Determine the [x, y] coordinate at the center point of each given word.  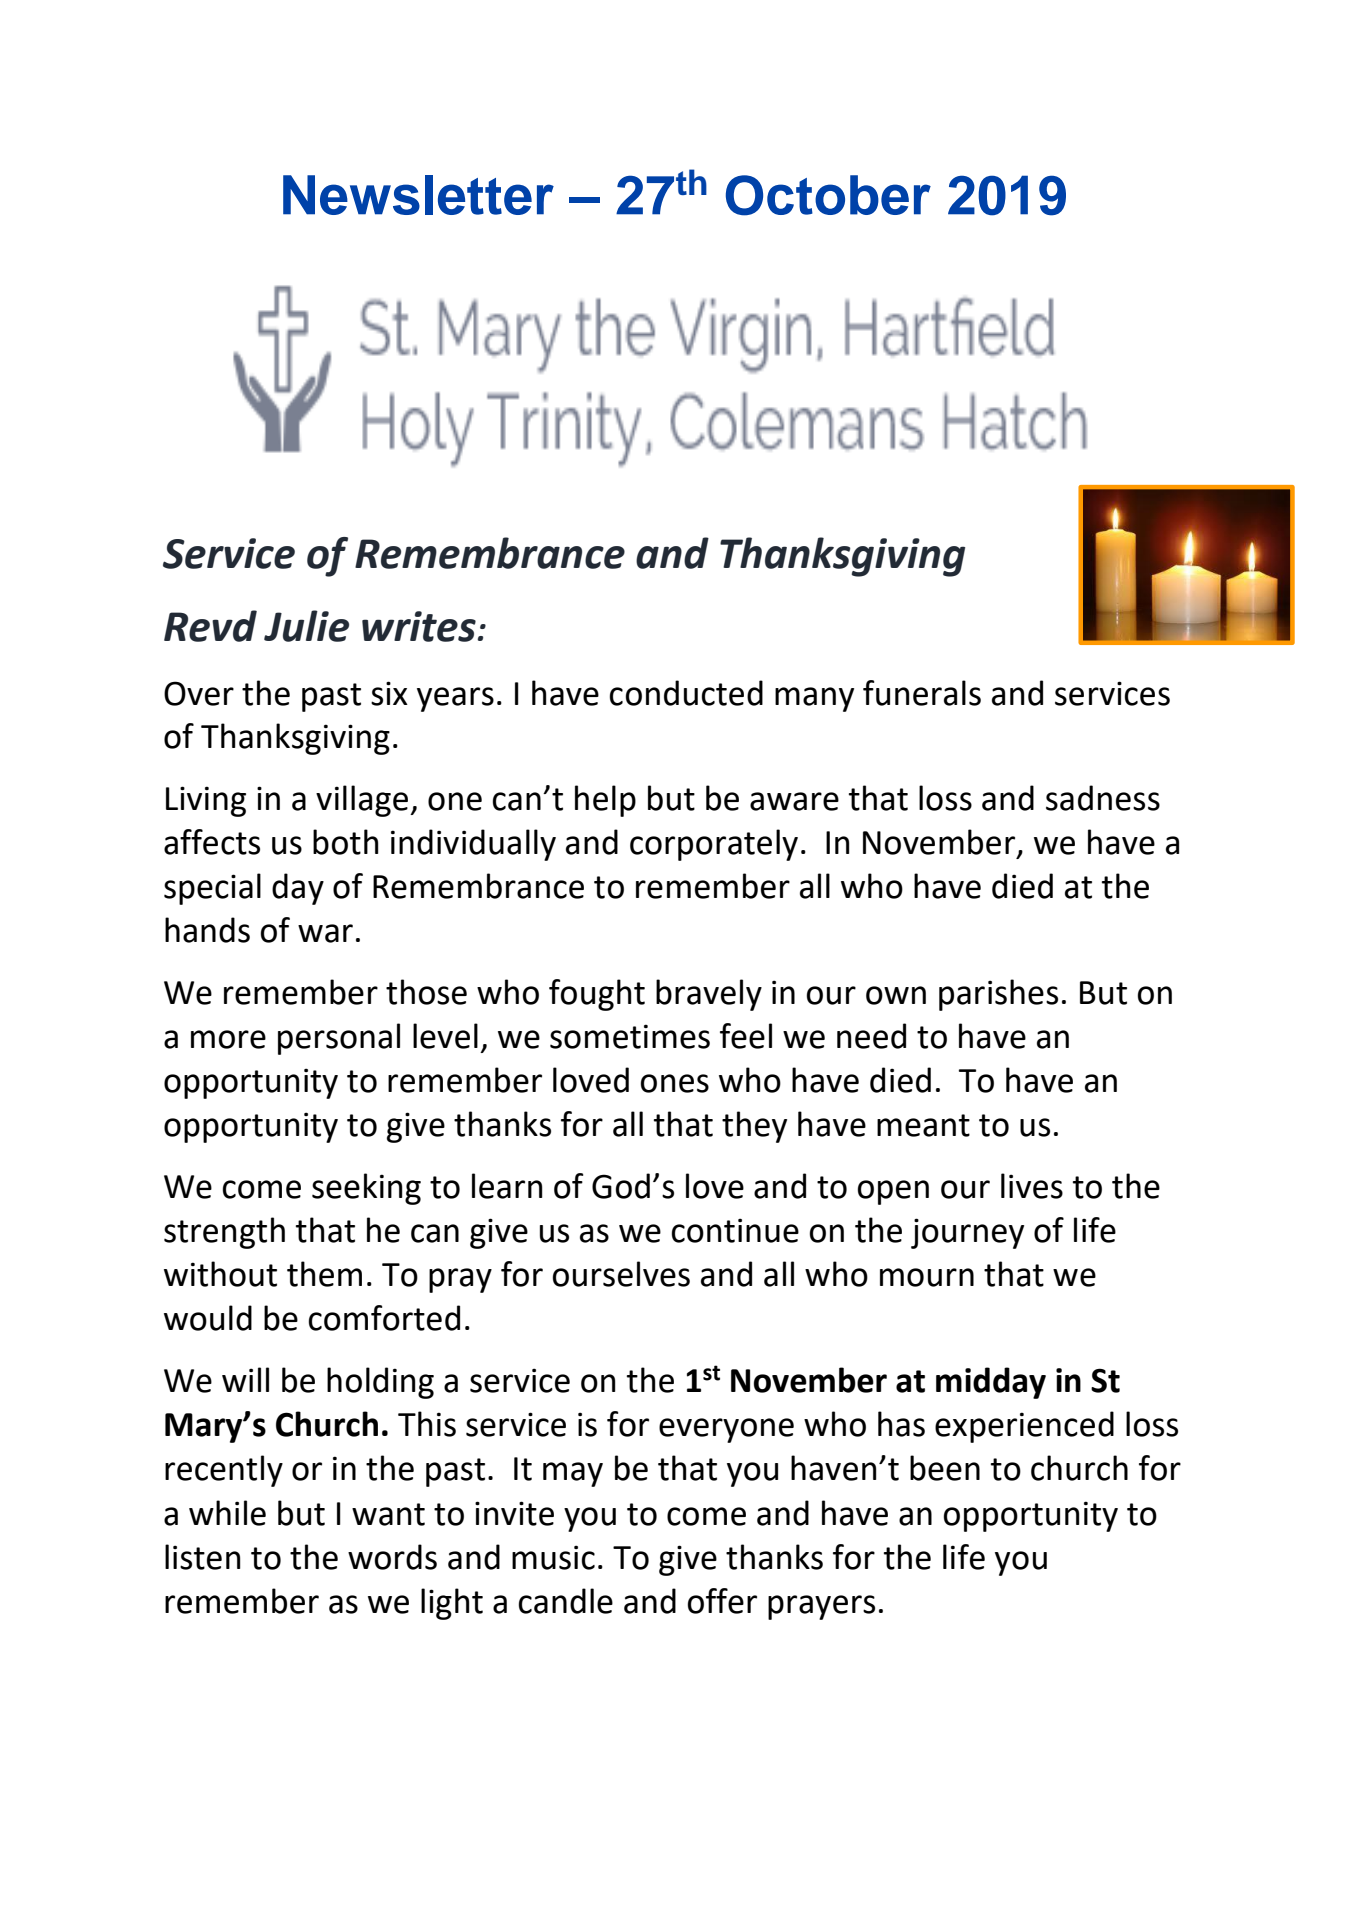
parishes [998, 995]
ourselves [621, 1274]
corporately [714, 845]
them [324, 1274]
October [828, 195]
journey [967, 1233]
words [392, 1557]
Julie [306, 626]
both [346, 842]
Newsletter [418, 195]
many [814, 699]
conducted [686, 693]
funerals [922, 693]
